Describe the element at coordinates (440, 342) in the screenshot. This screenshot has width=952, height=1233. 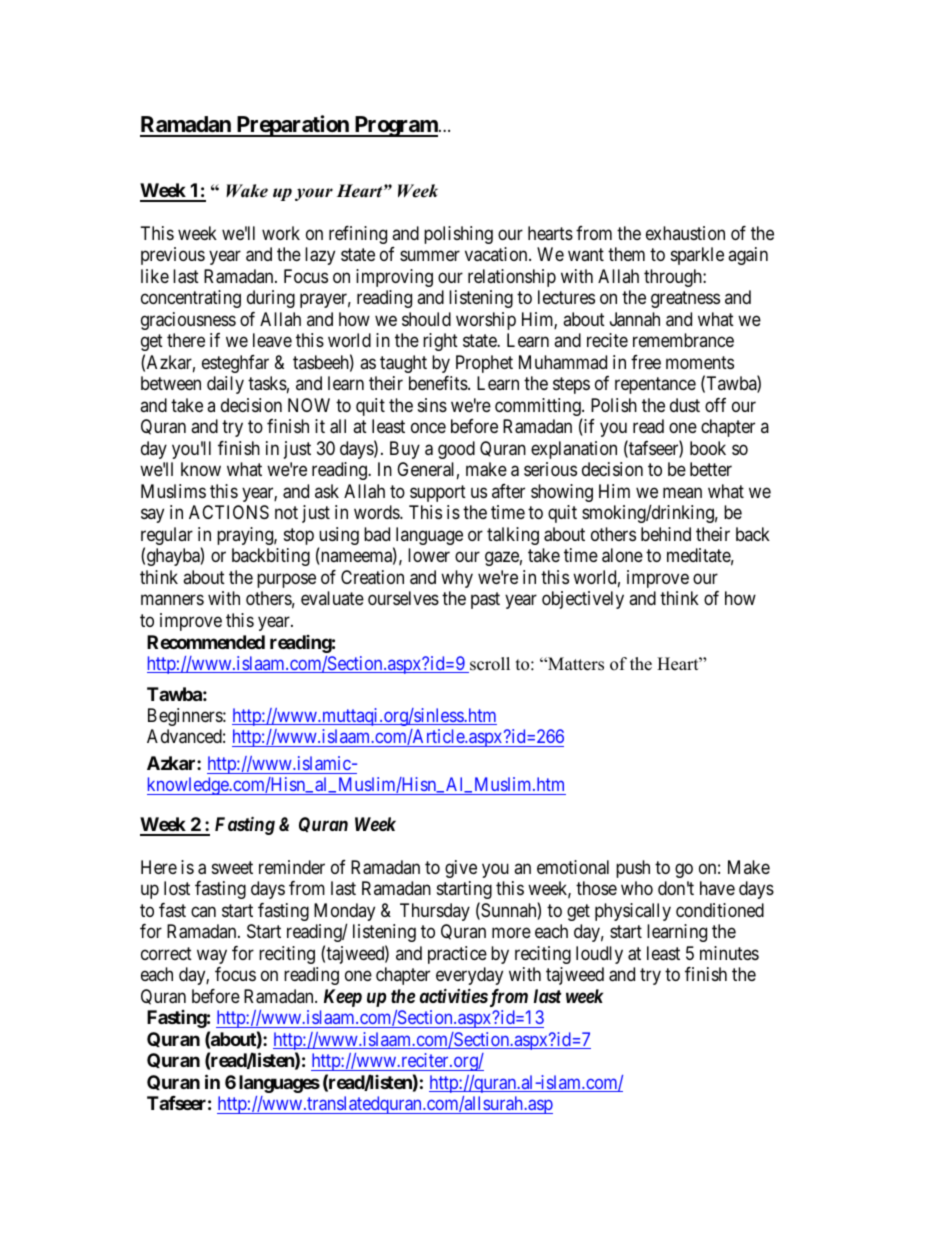
I see `right` at that location.
